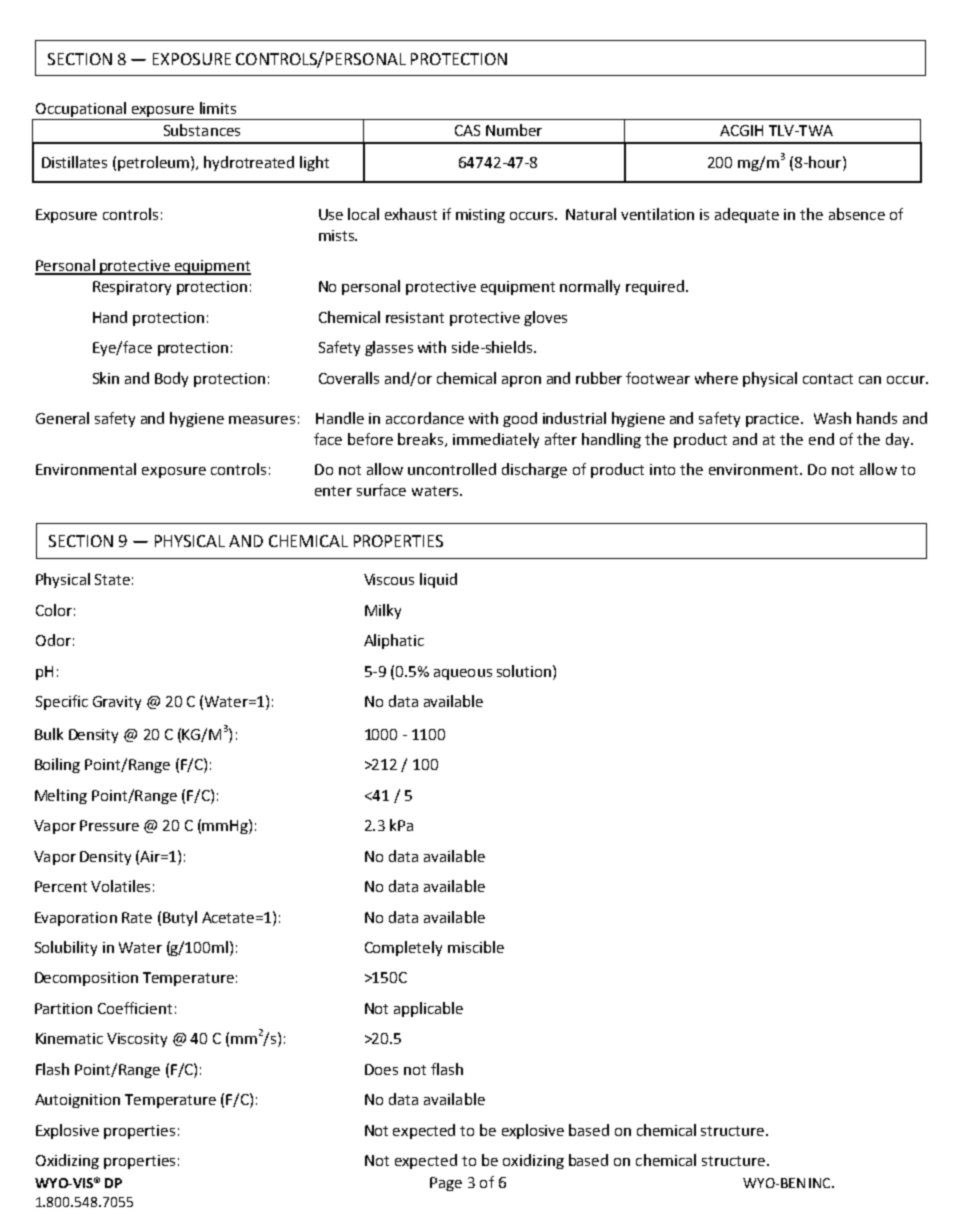  What do you see at coordinates (137, 917) in the image?
I see `Rate` at bounding box center [137, 917].
